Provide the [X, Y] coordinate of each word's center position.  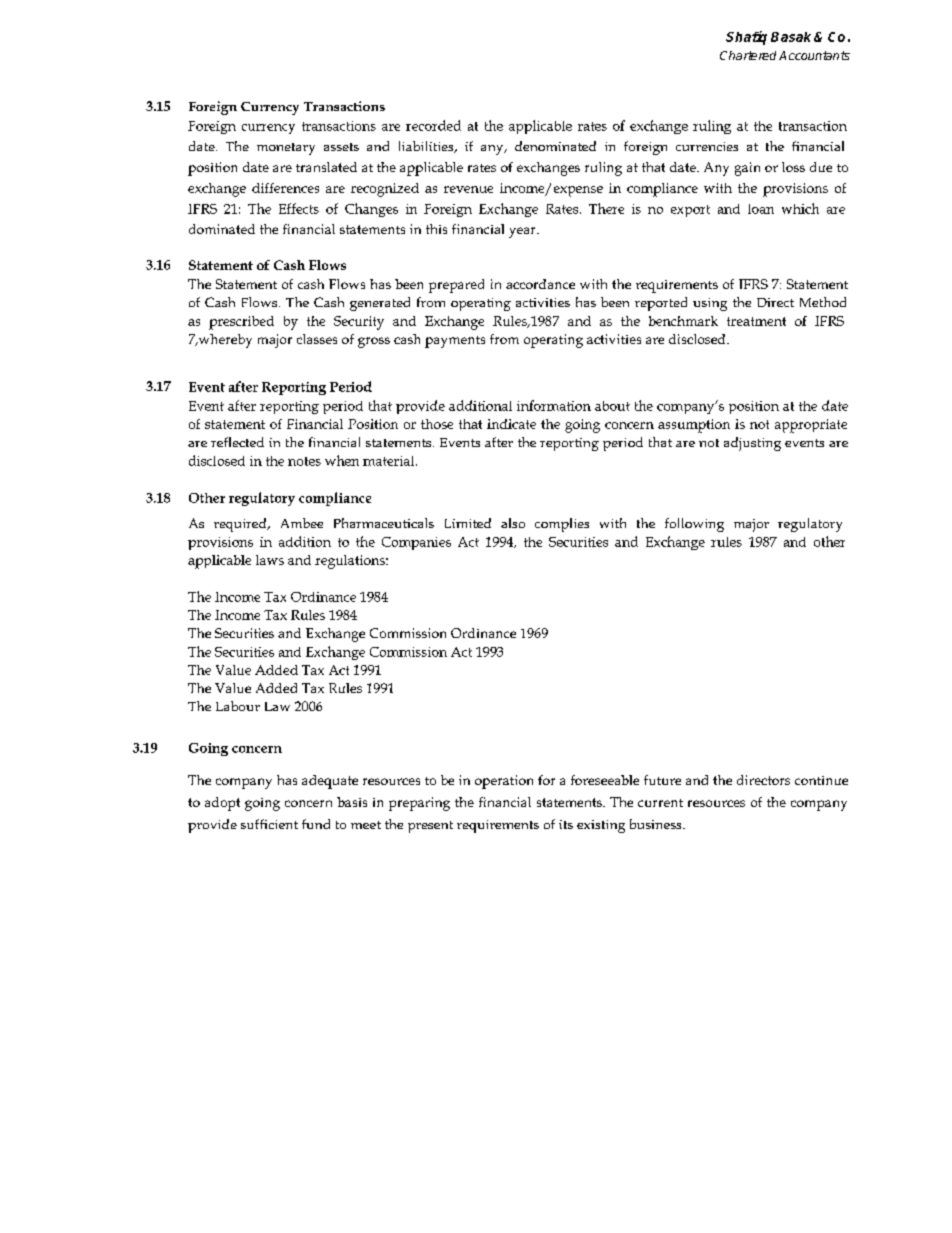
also [513, 523]
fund [316, 824]
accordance [540, 284]
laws [270, 560]
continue [821, 780]
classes [317, 339]
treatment [756, 321]
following [694, 525]
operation [504, 782]
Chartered [748, 55]
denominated [555, 146]
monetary [286, 149]
